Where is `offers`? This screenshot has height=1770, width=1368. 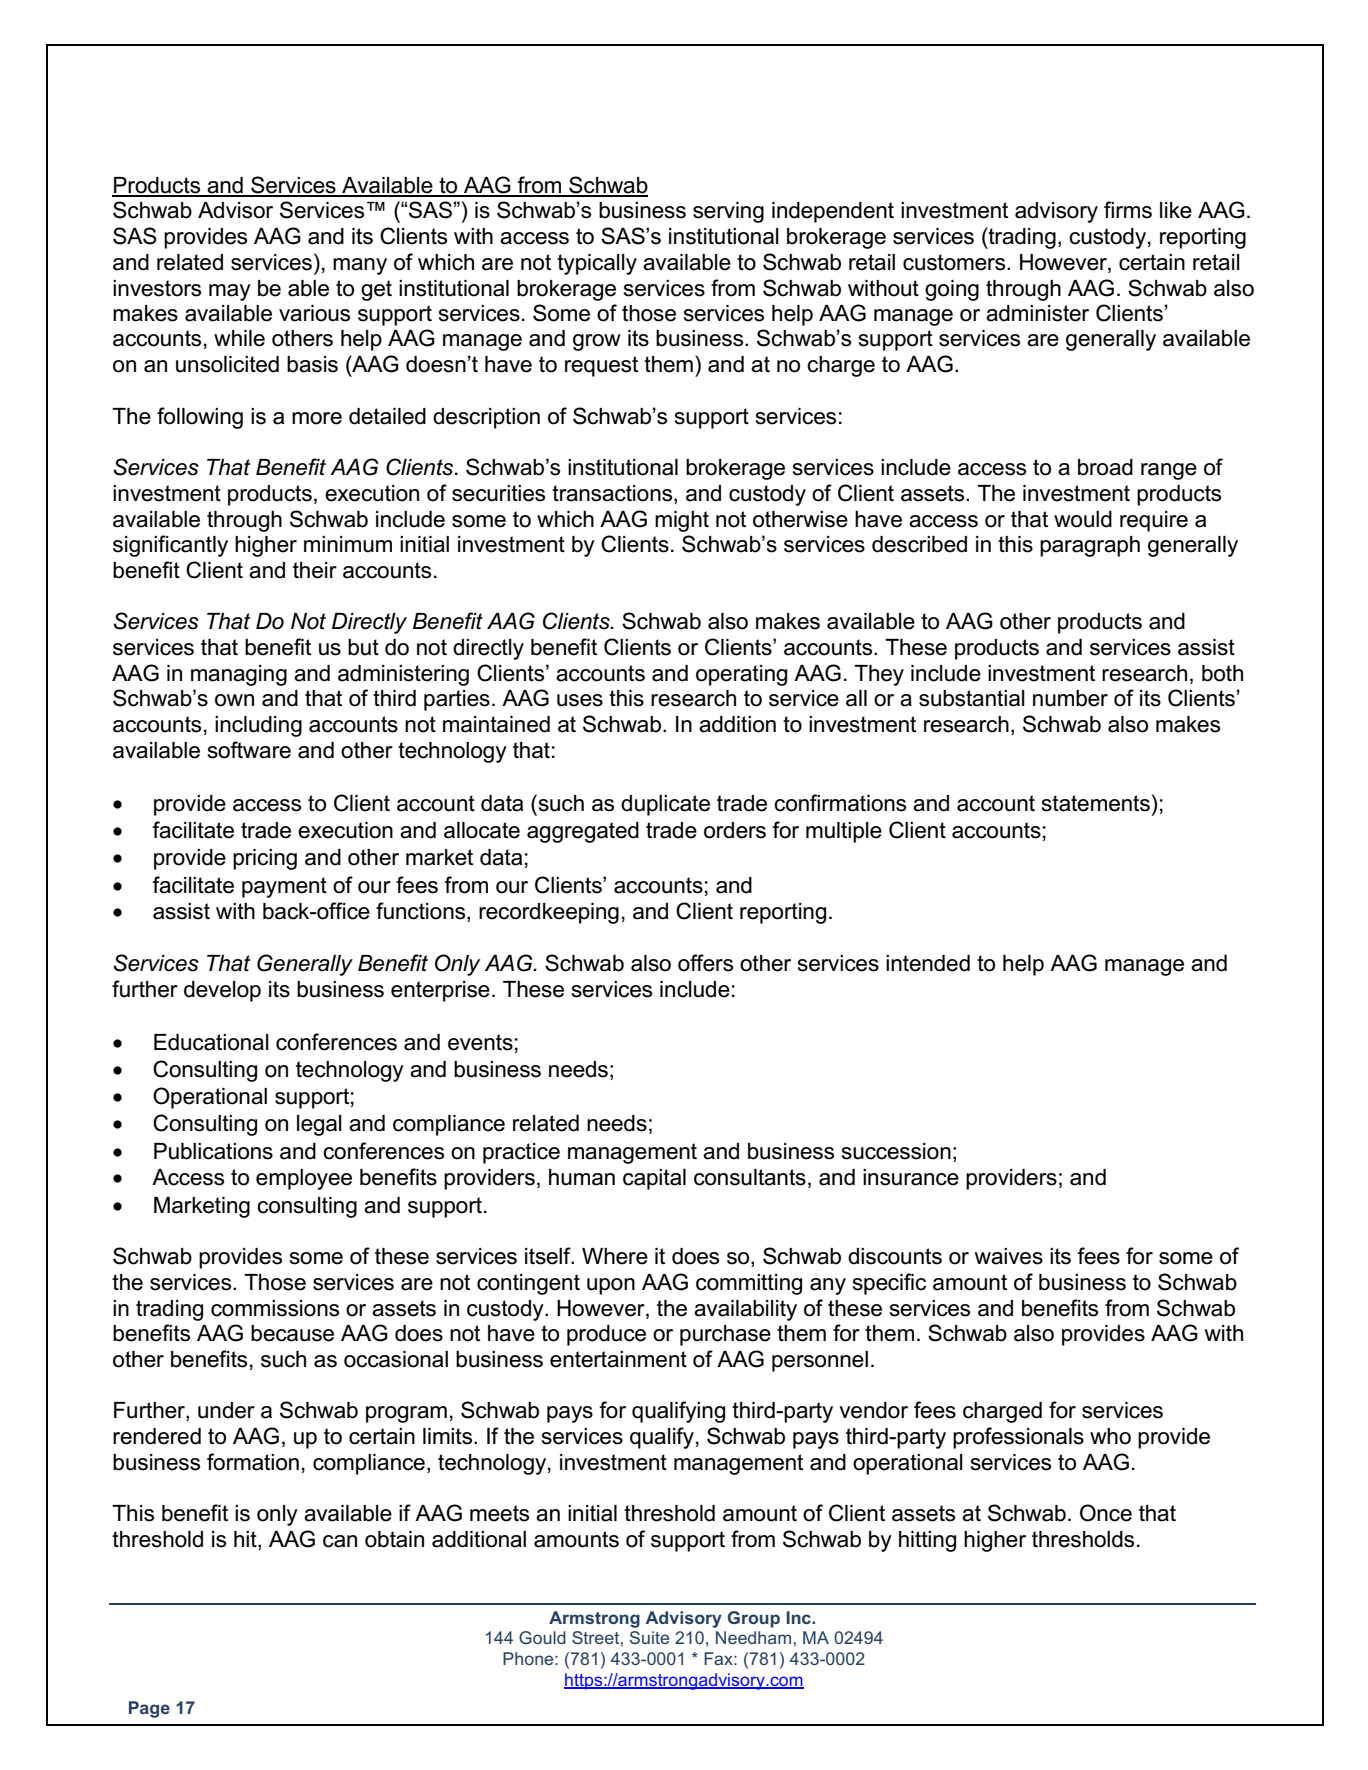 offers is located at coordinates (705, 963).
